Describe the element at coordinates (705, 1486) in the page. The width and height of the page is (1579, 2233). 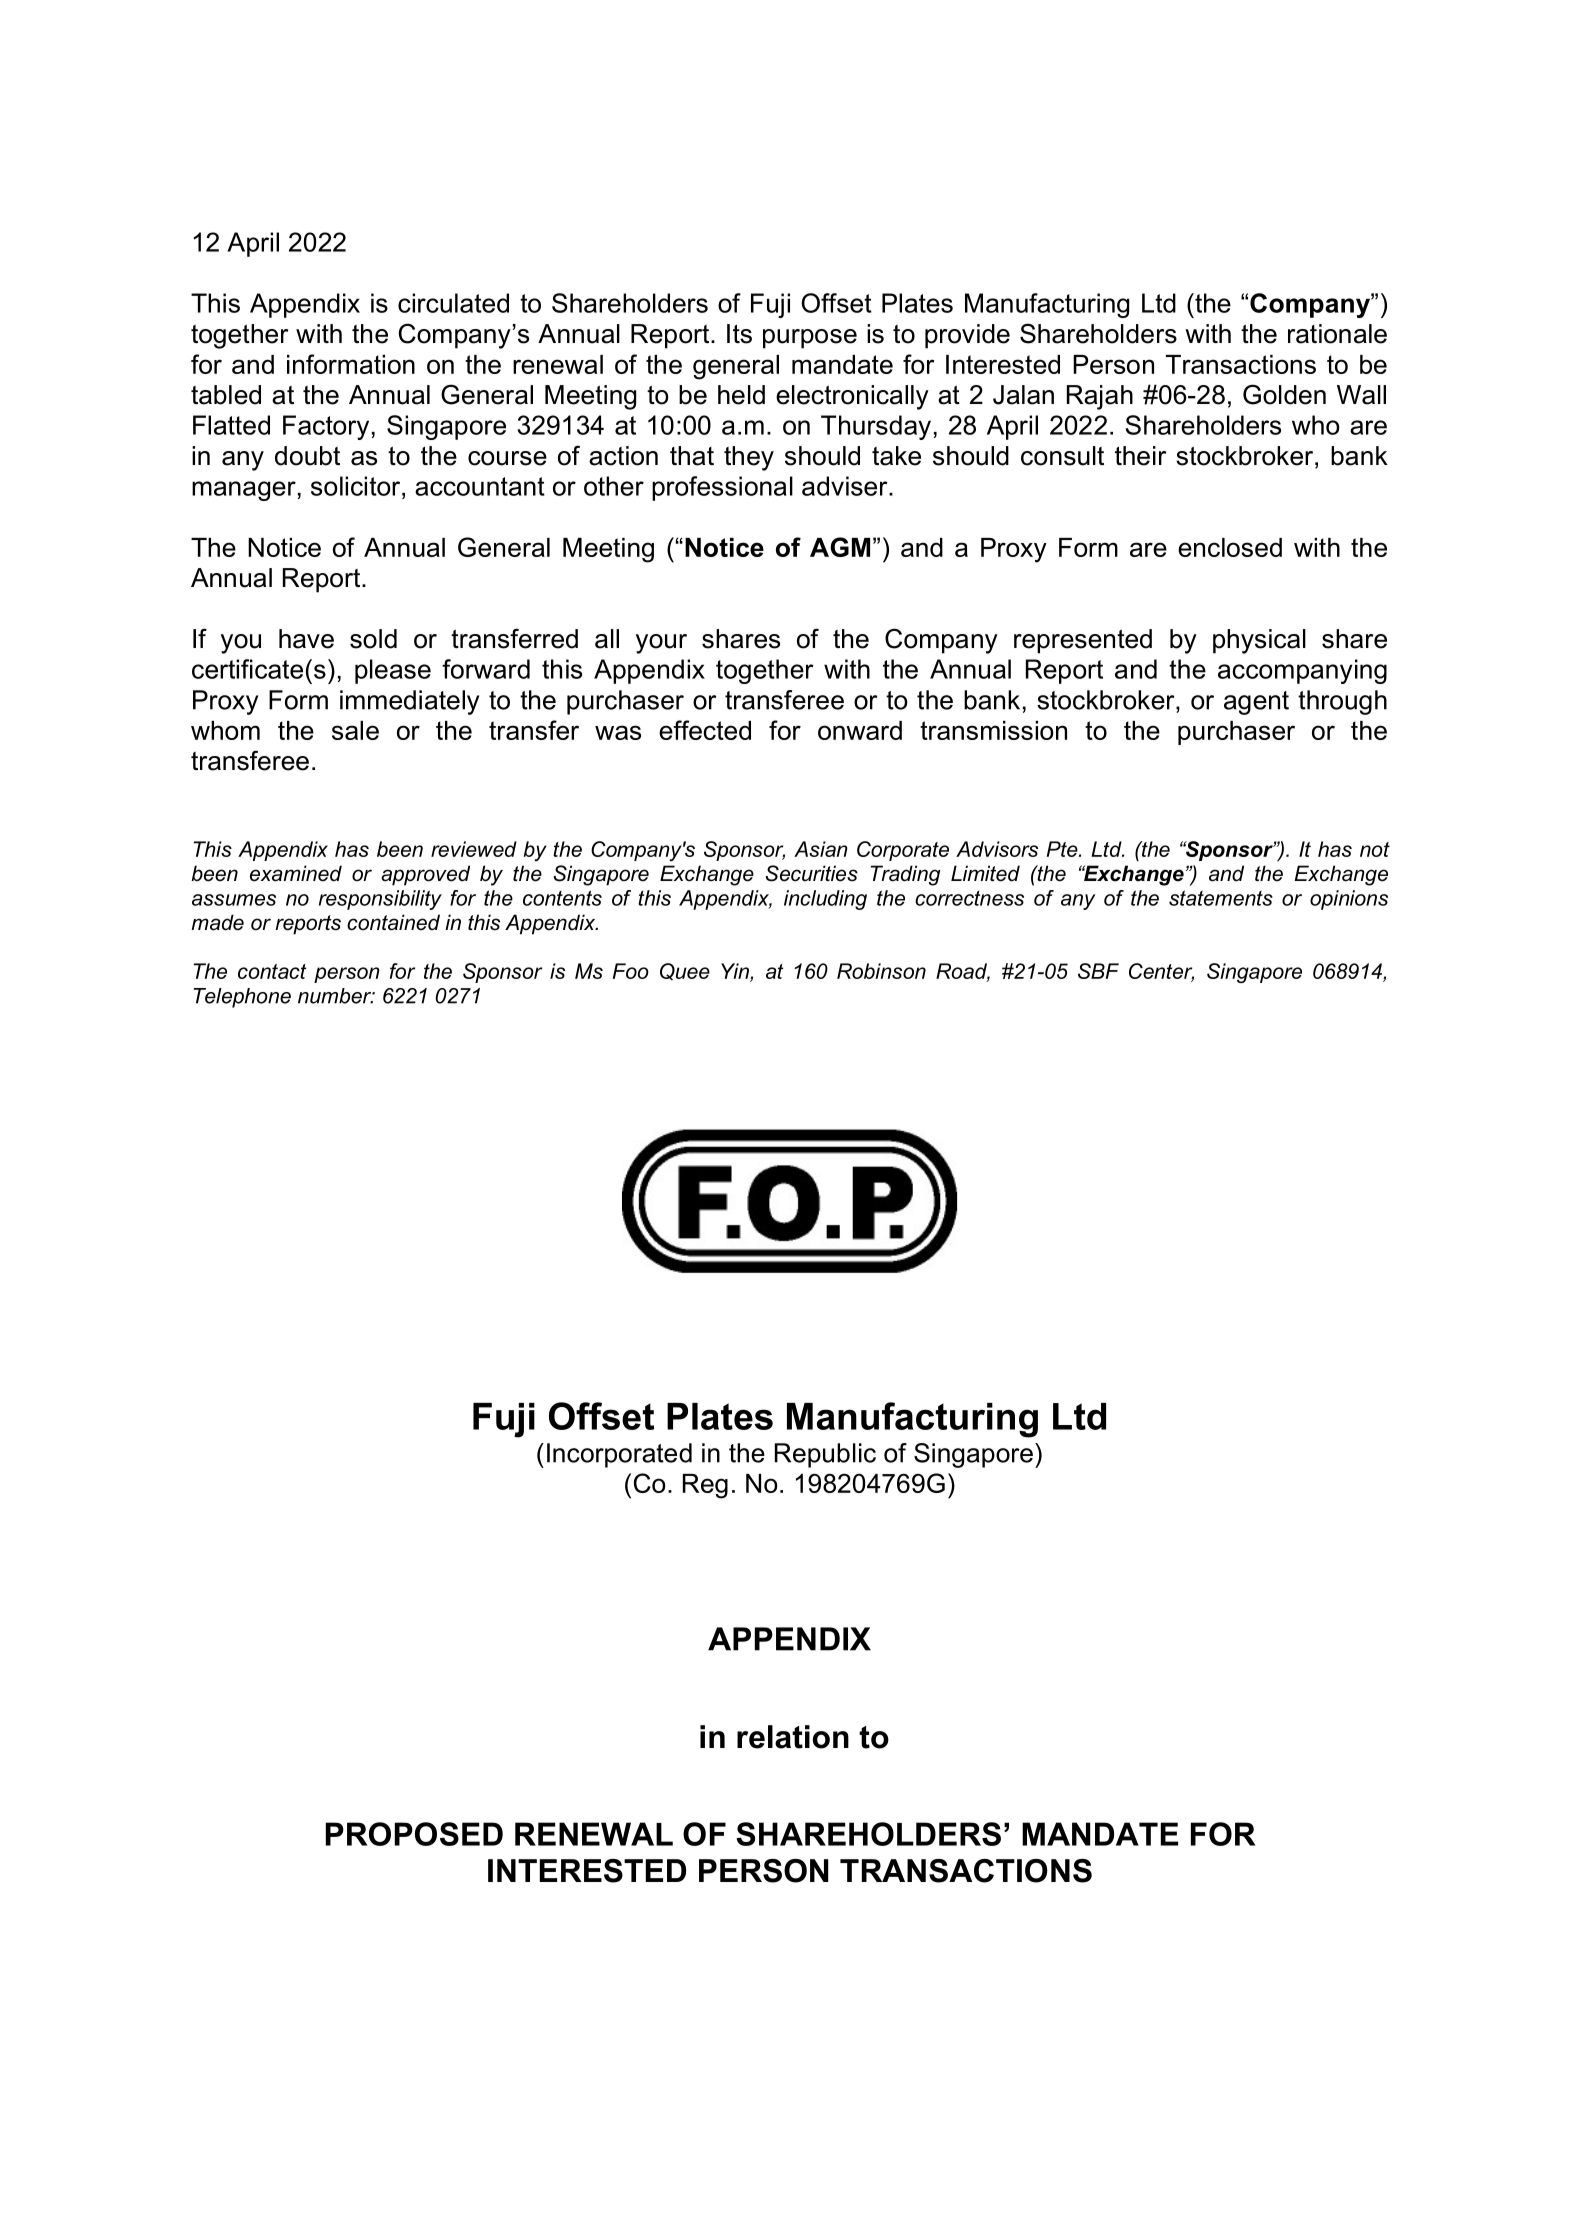
I see `Reg` at that location.
